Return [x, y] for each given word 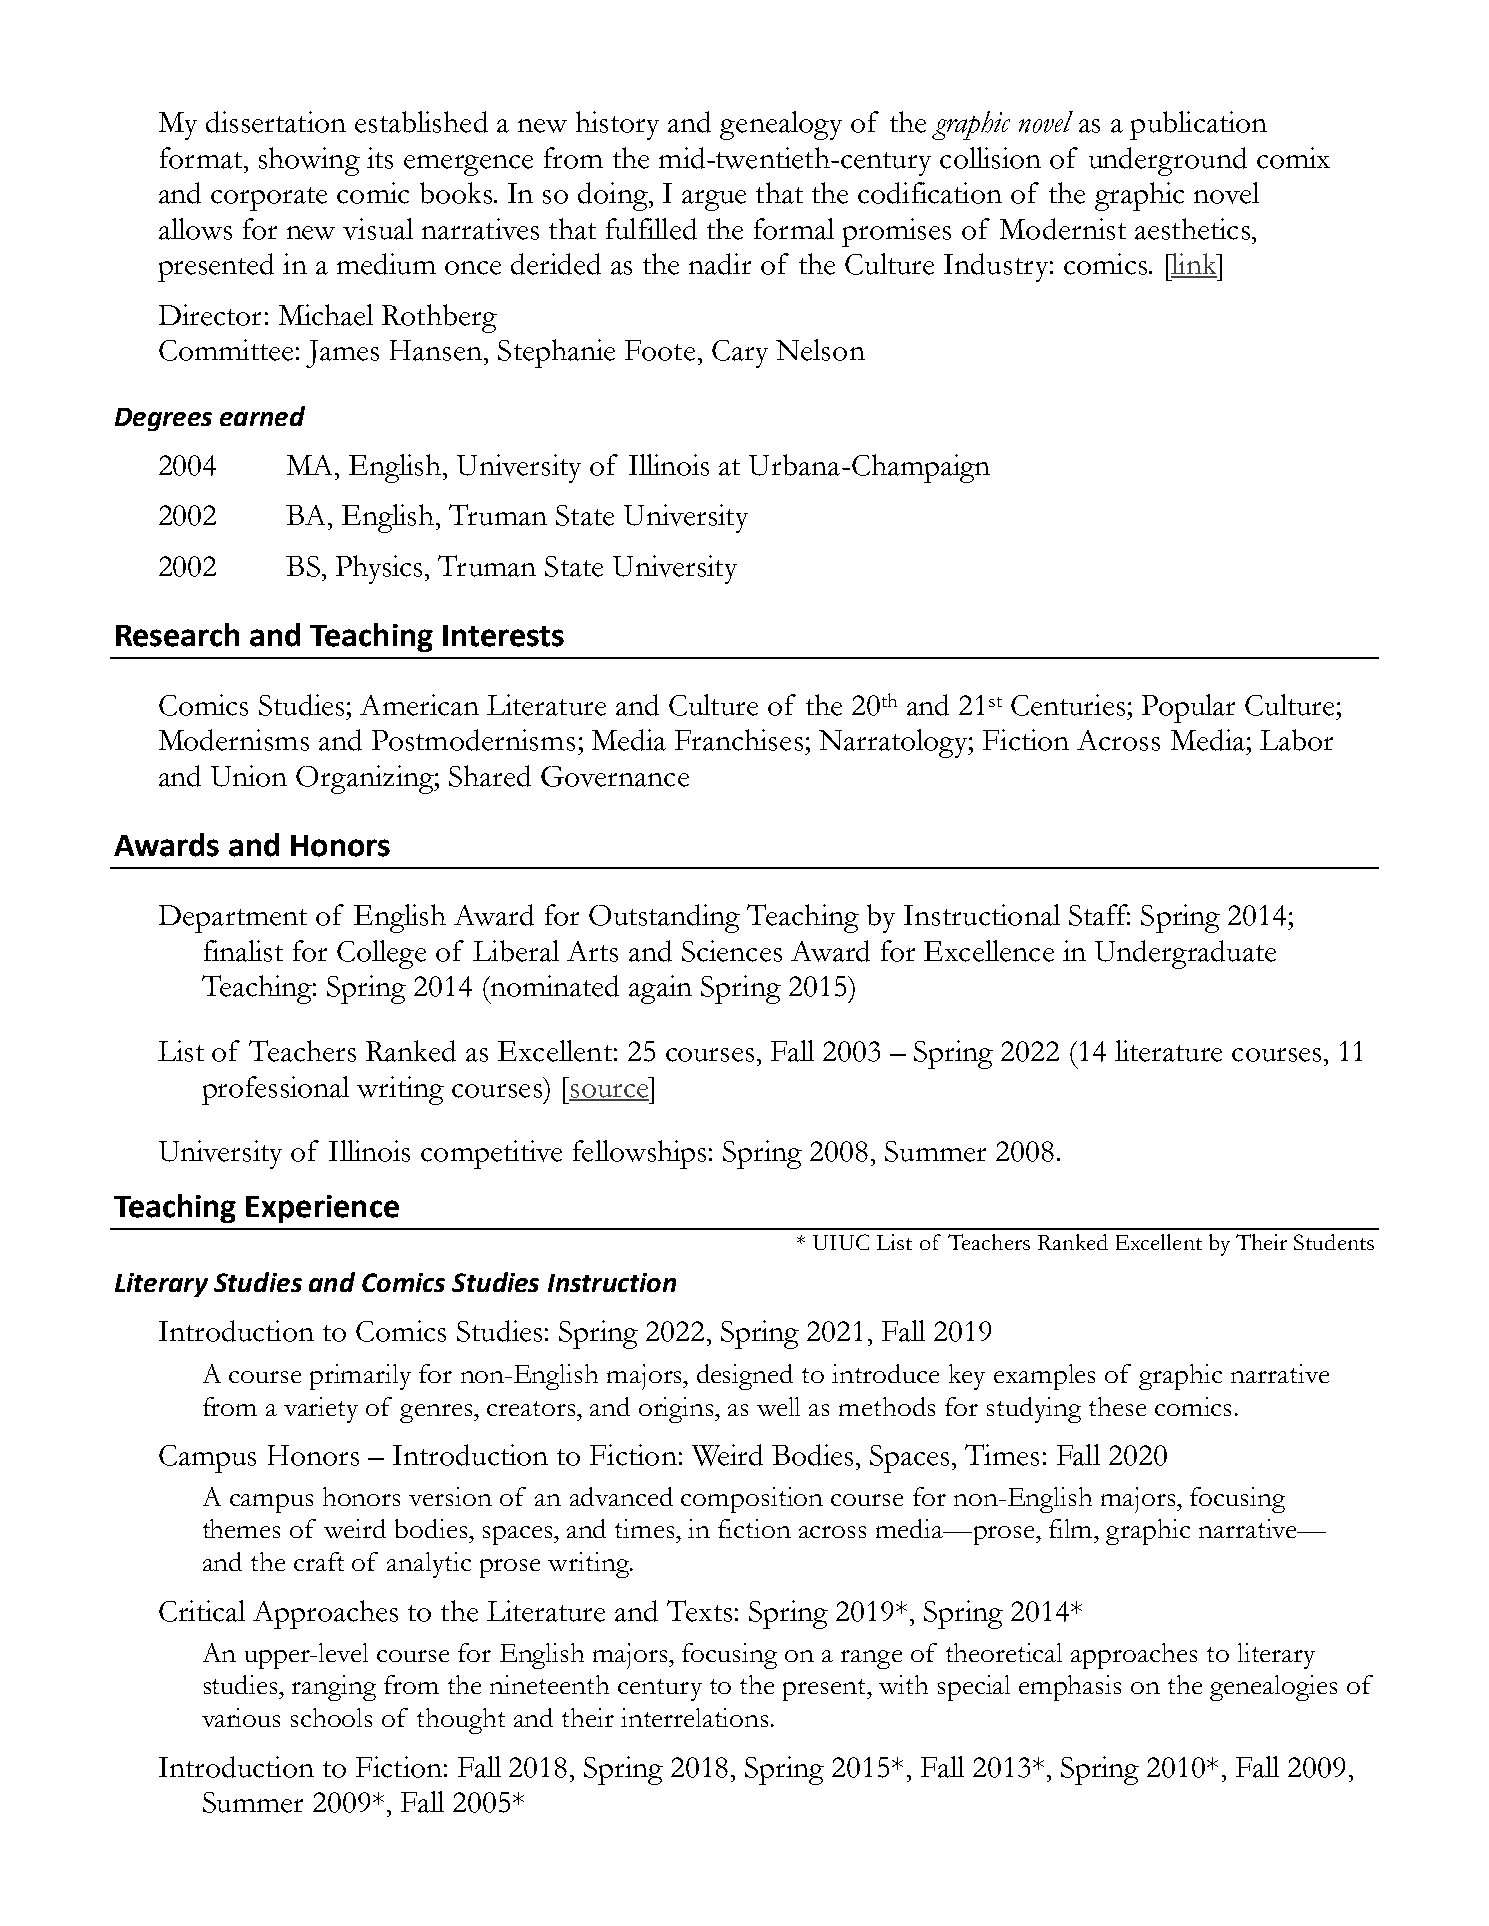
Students [1334, 1242]
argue [714, 200]
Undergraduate [1185, 954]
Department [233, 919]
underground [1168, 161]
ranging [334, 1688]
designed [745, 1377]
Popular [1188, 708]
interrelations [694, 1717]
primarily [360, 1377]
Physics [379, 569]
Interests [503, 636]
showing [309, 161]
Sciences [732, 951]
